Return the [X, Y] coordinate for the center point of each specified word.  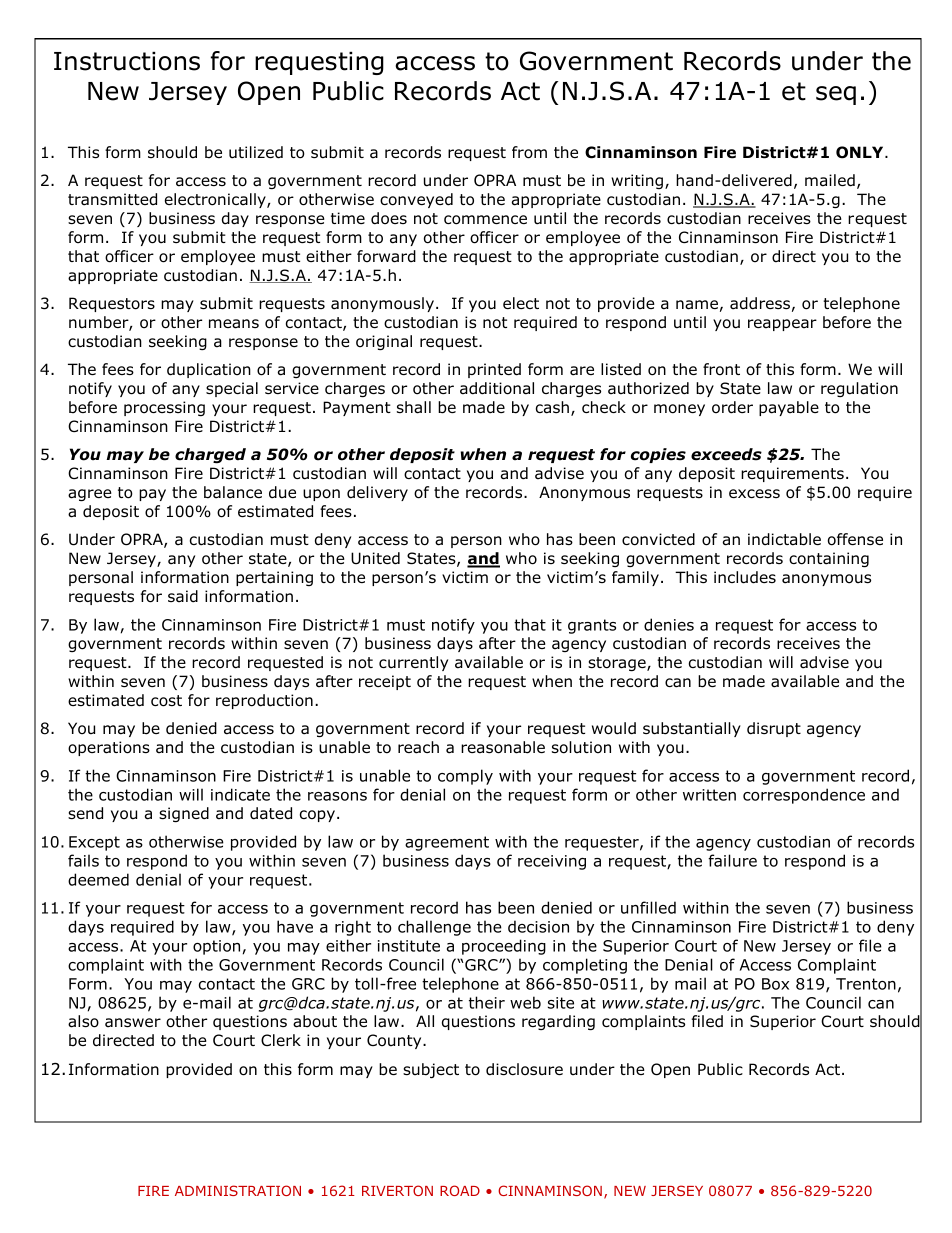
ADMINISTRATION [238, 1190]
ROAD [460, 1190]
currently [413, 663]
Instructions [127, 61]
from [529, 152]
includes [745, 577]
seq [836, 95]
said [183, 596]
